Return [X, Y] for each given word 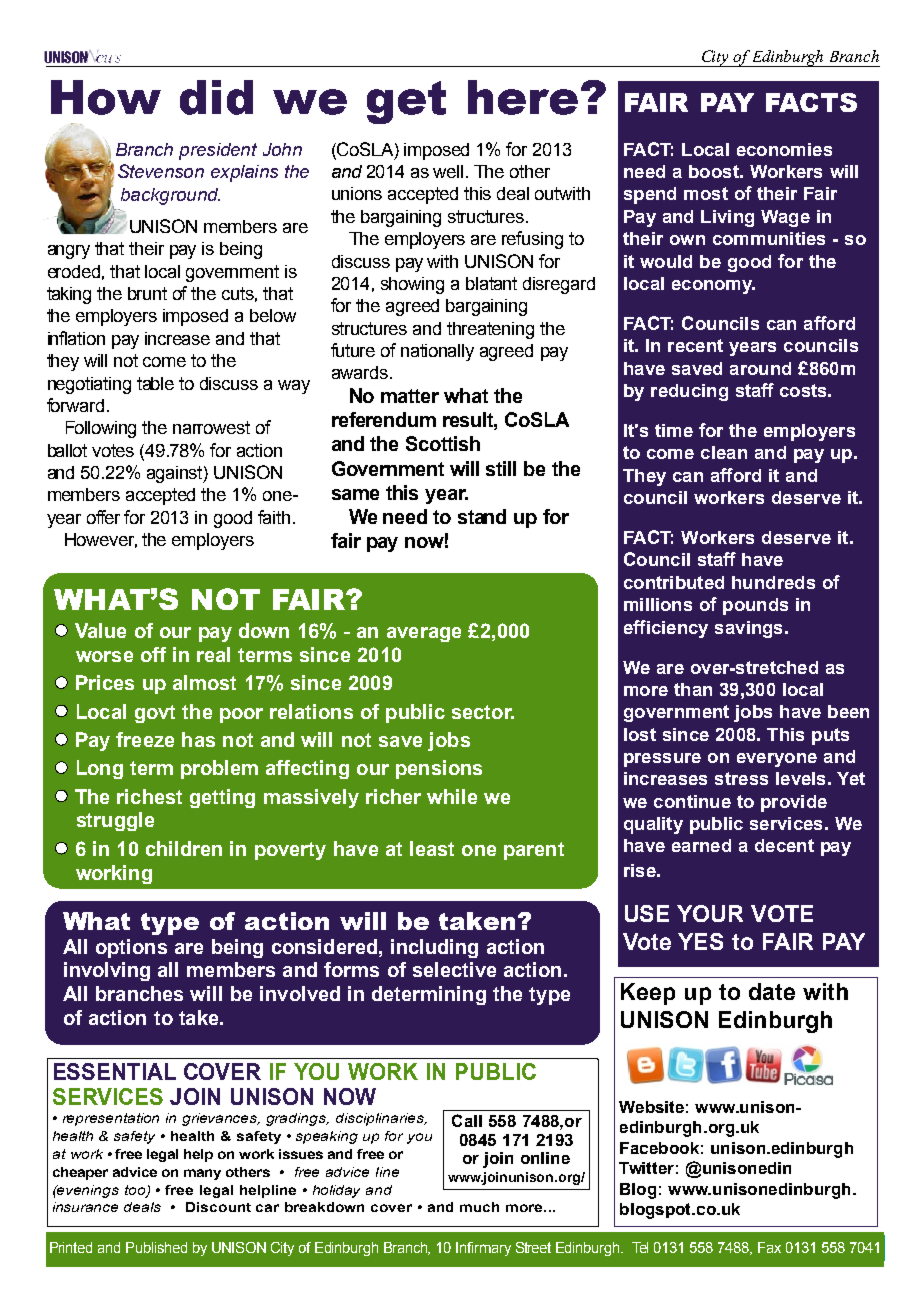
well [448, 171]
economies [784, 149]
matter [410, 396]
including [434, 948]
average [424, 634]
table [155, 383]
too [136, 1191]
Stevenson [161, 171]
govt [155, 714]
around [760, 368]
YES [700, 941]
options [131, 948]
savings [748, 629]
